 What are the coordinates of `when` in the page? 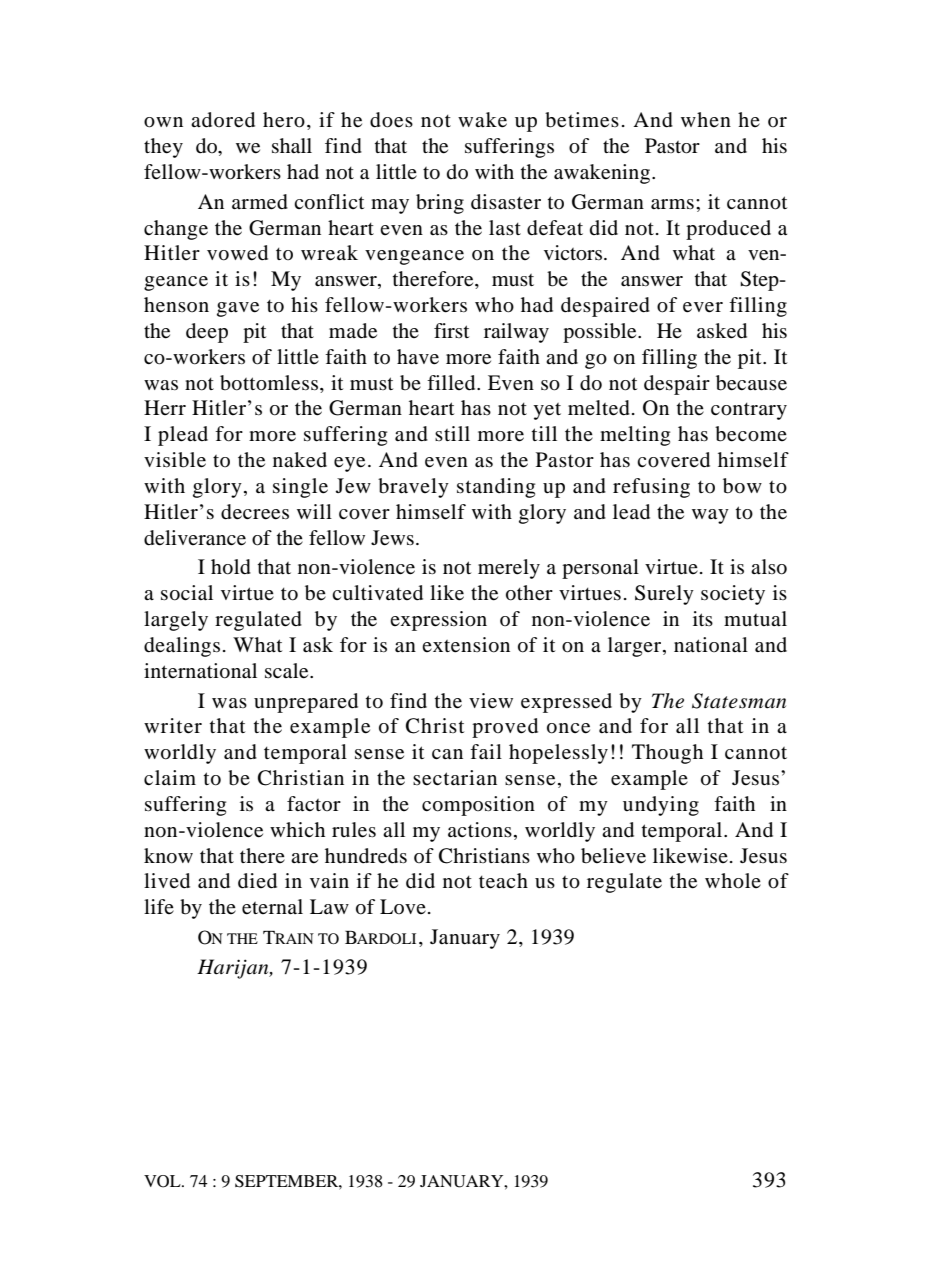 It's located at (706, 119).
